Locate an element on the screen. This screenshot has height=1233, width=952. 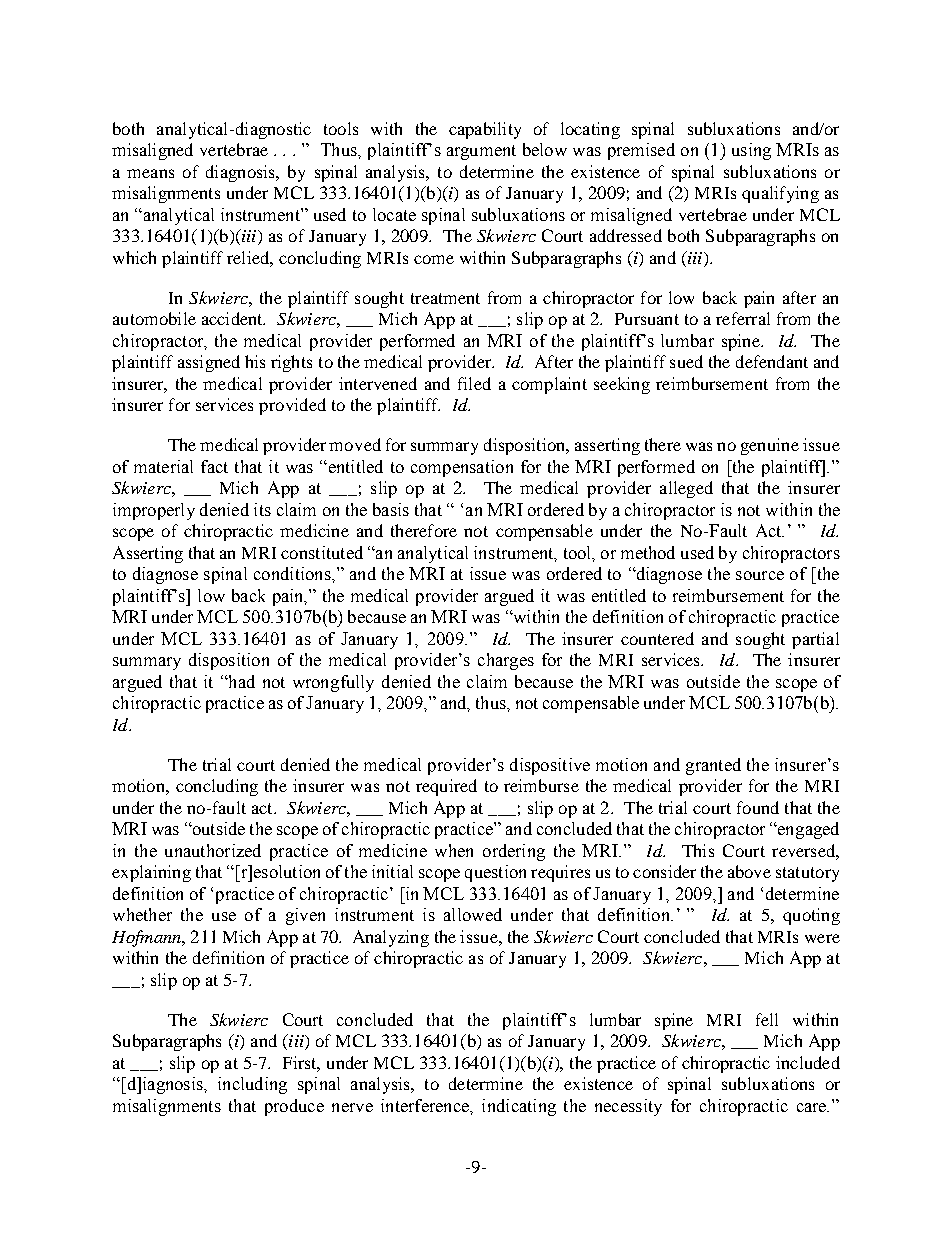
source is located at coordinates (760, 575).
